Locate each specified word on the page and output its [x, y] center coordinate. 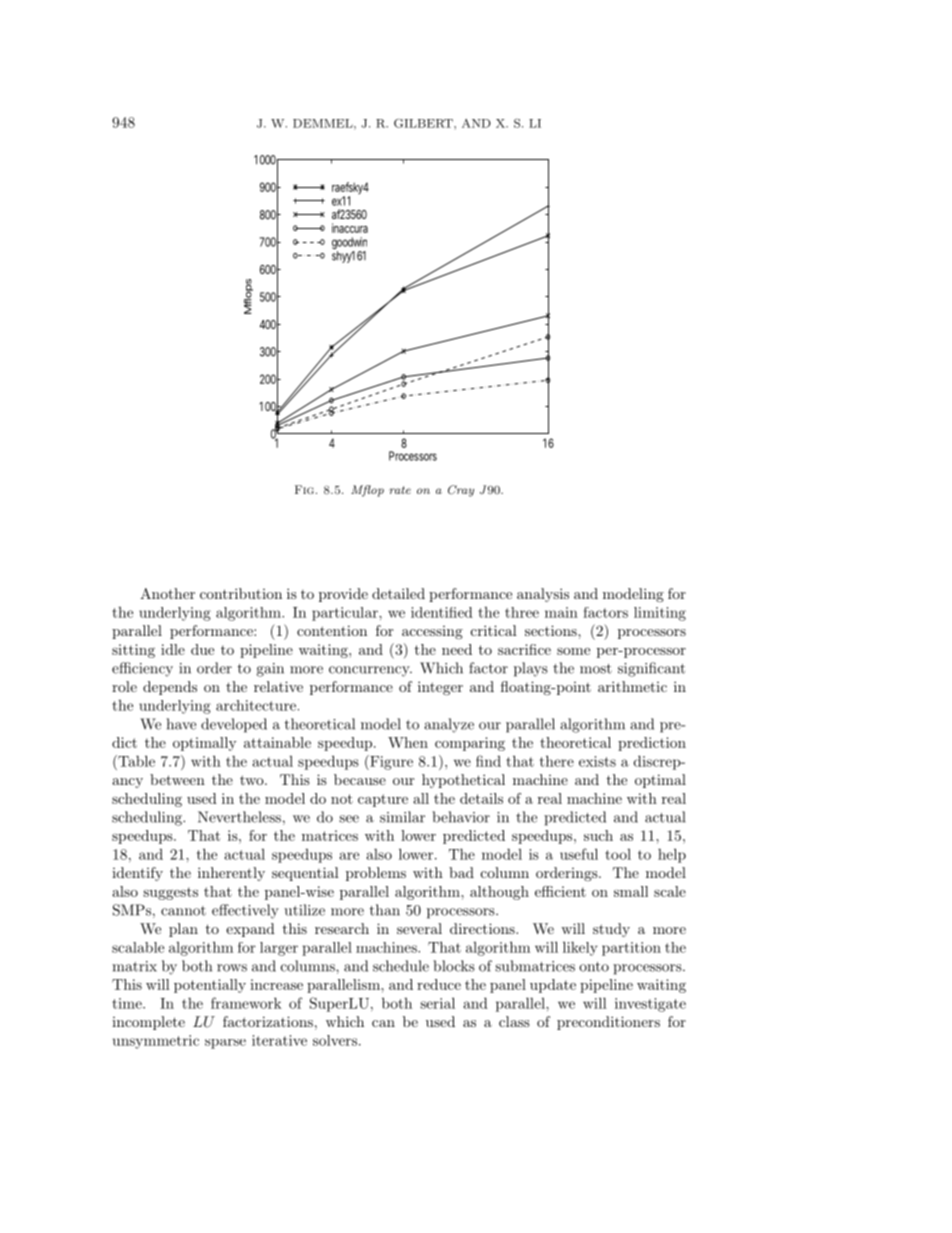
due [202, 649]
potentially [210, 986]
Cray [461, 491]
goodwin [349, 244]
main [561, 612]
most [596, 669]
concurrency [370, 671]
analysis [543, 595]
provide [343, 595]
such [598, 835]
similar [402, 817]
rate [400, 490]
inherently [231, 874]
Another [167, 593]
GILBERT [424, 123]
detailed [398, 593]
